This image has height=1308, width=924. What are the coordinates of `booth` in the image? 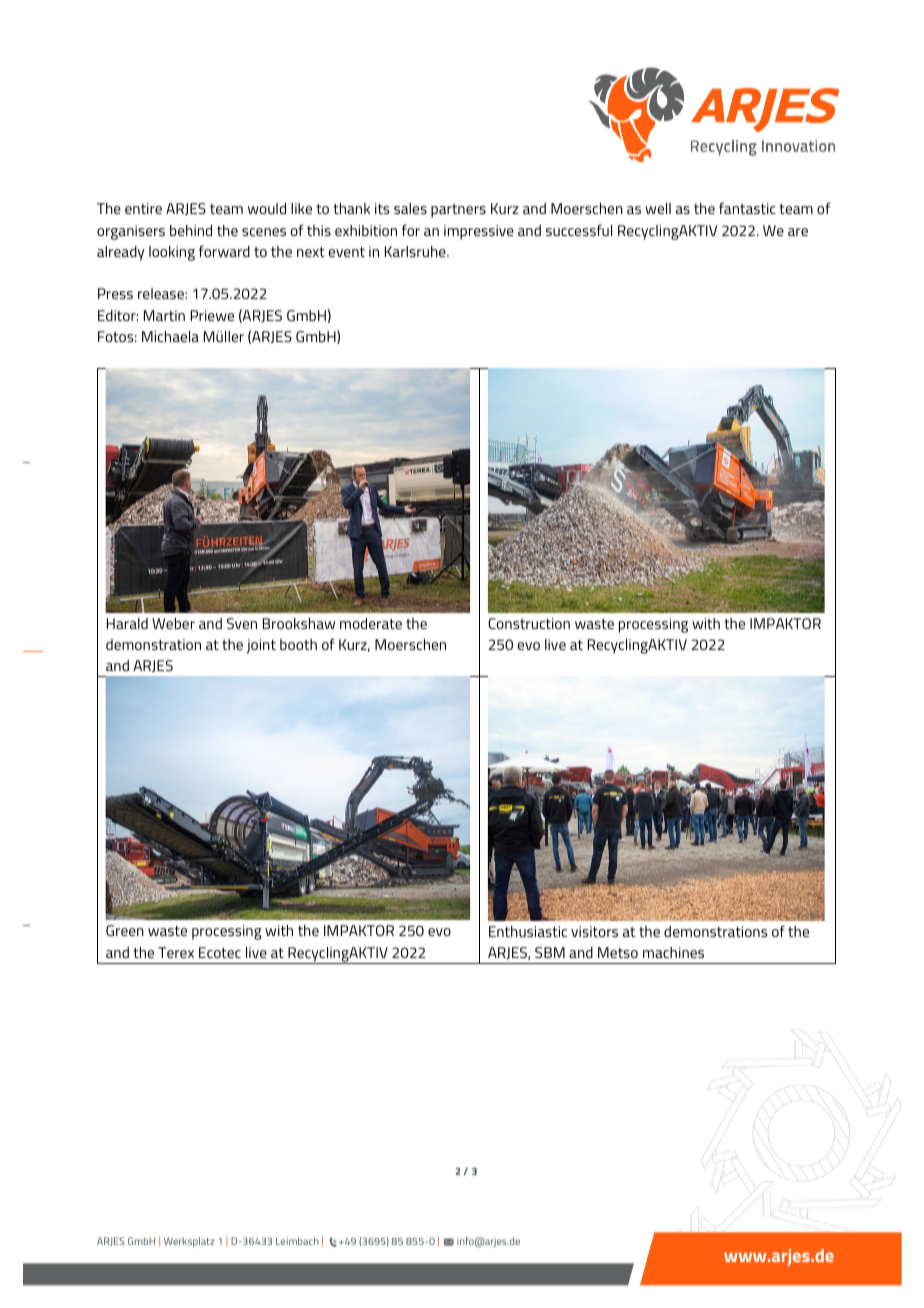 It's located at (298, 644).
